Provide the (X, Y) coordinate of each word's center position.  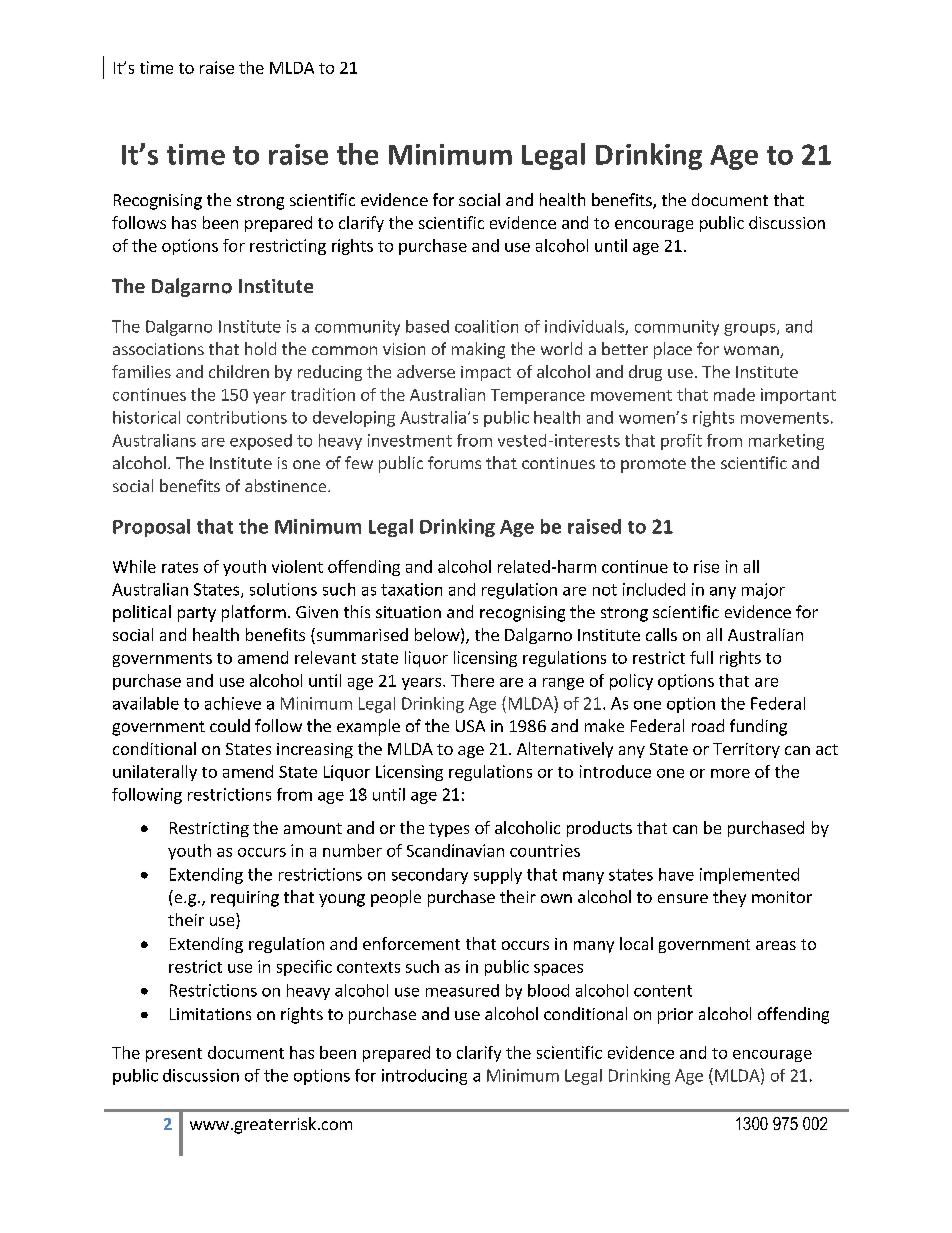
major (763, 591)
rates (180, 567)
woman (752, 352)
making (478, 350)
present (174, 1055)
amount (313, 828)
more (730, 773)
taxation (411, 589)
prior (675, 1016)
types (449, 830)
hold (260, 348)
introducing (424, 1077)
